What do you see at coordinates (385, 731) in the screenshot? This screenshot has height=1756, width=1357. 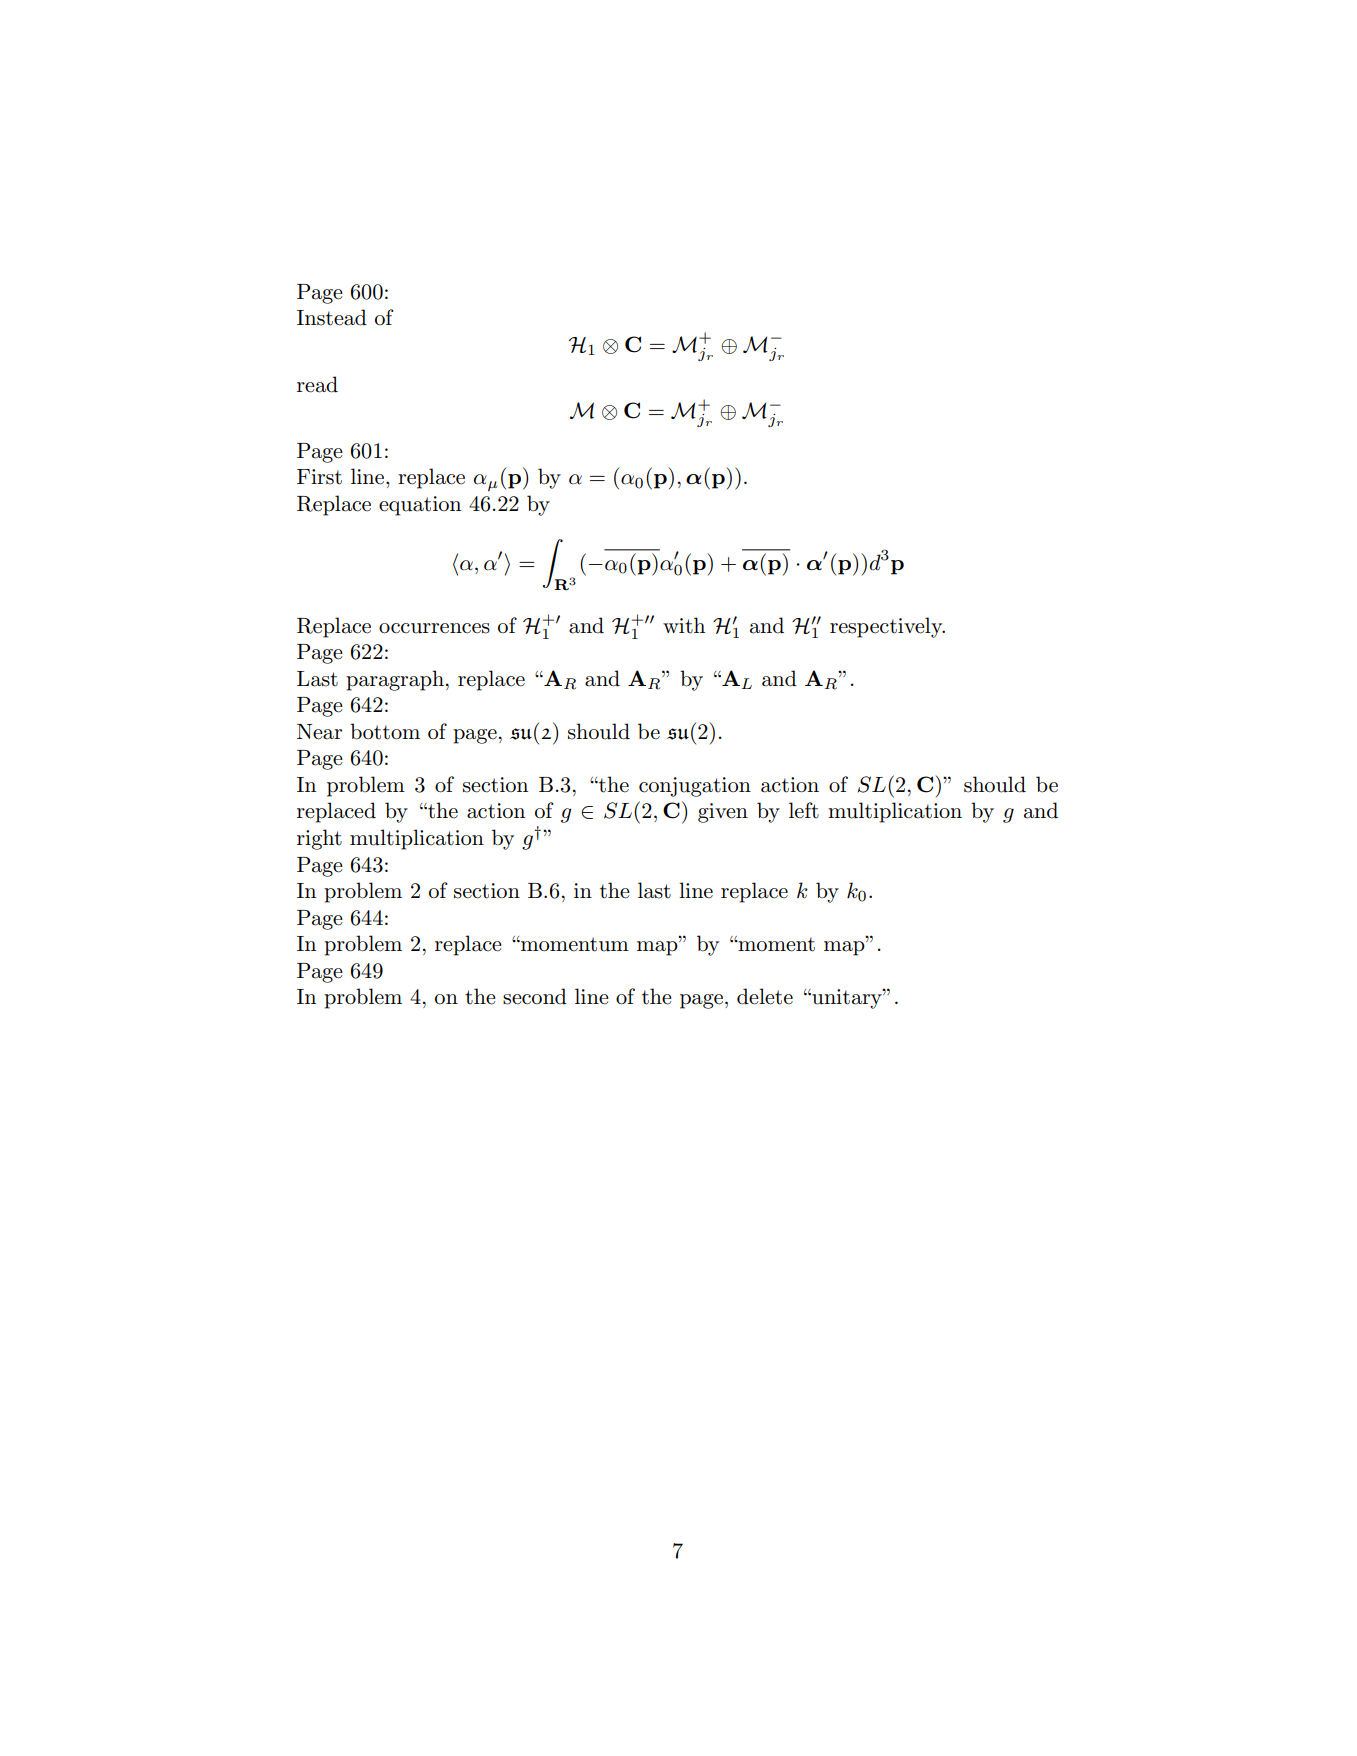 I see `bottom` at bounding box center [385, 731].
